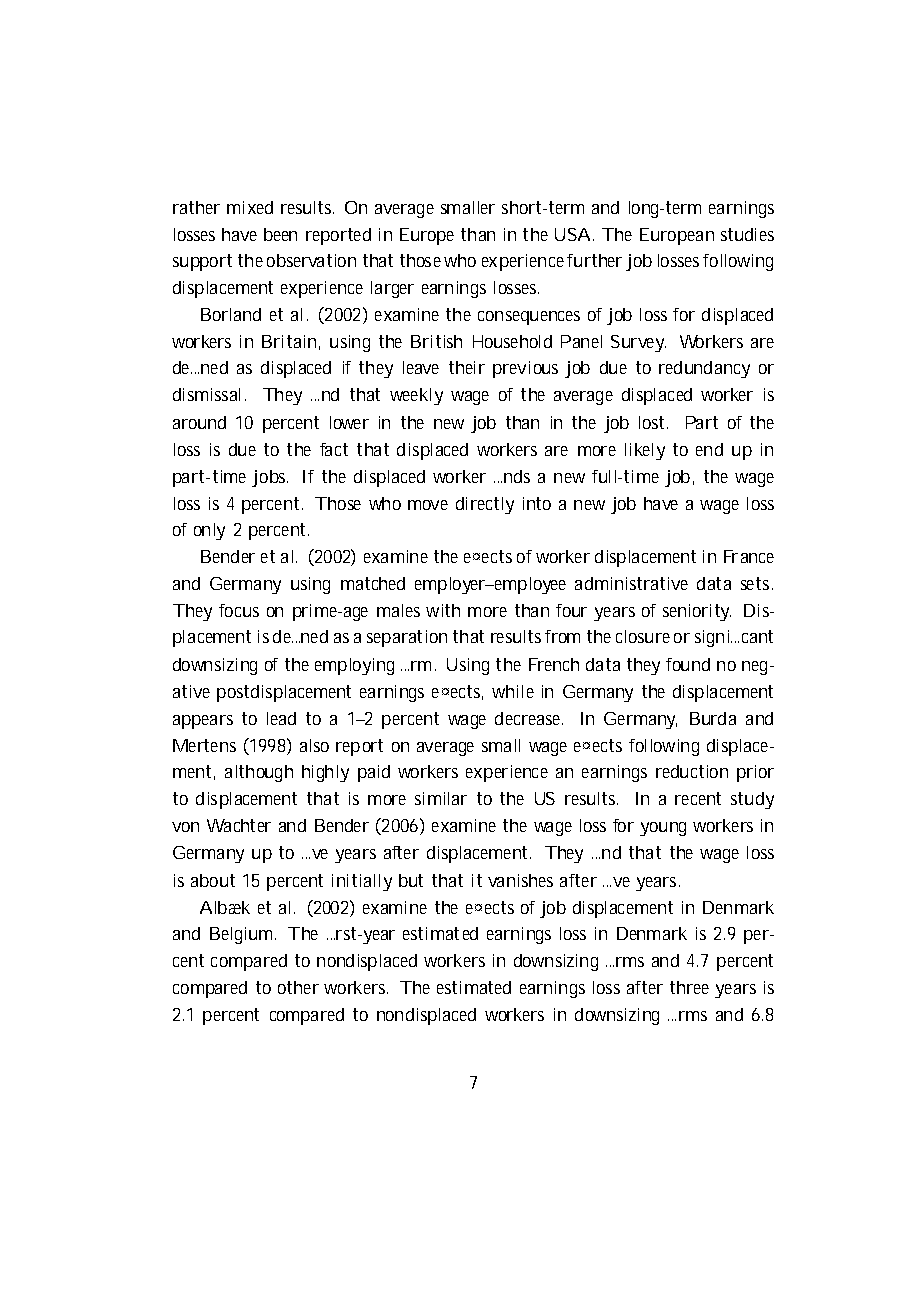  What do you see at coordinates (529, 718) in the image?
I see `decrease` at bounding box center [529, 718].
